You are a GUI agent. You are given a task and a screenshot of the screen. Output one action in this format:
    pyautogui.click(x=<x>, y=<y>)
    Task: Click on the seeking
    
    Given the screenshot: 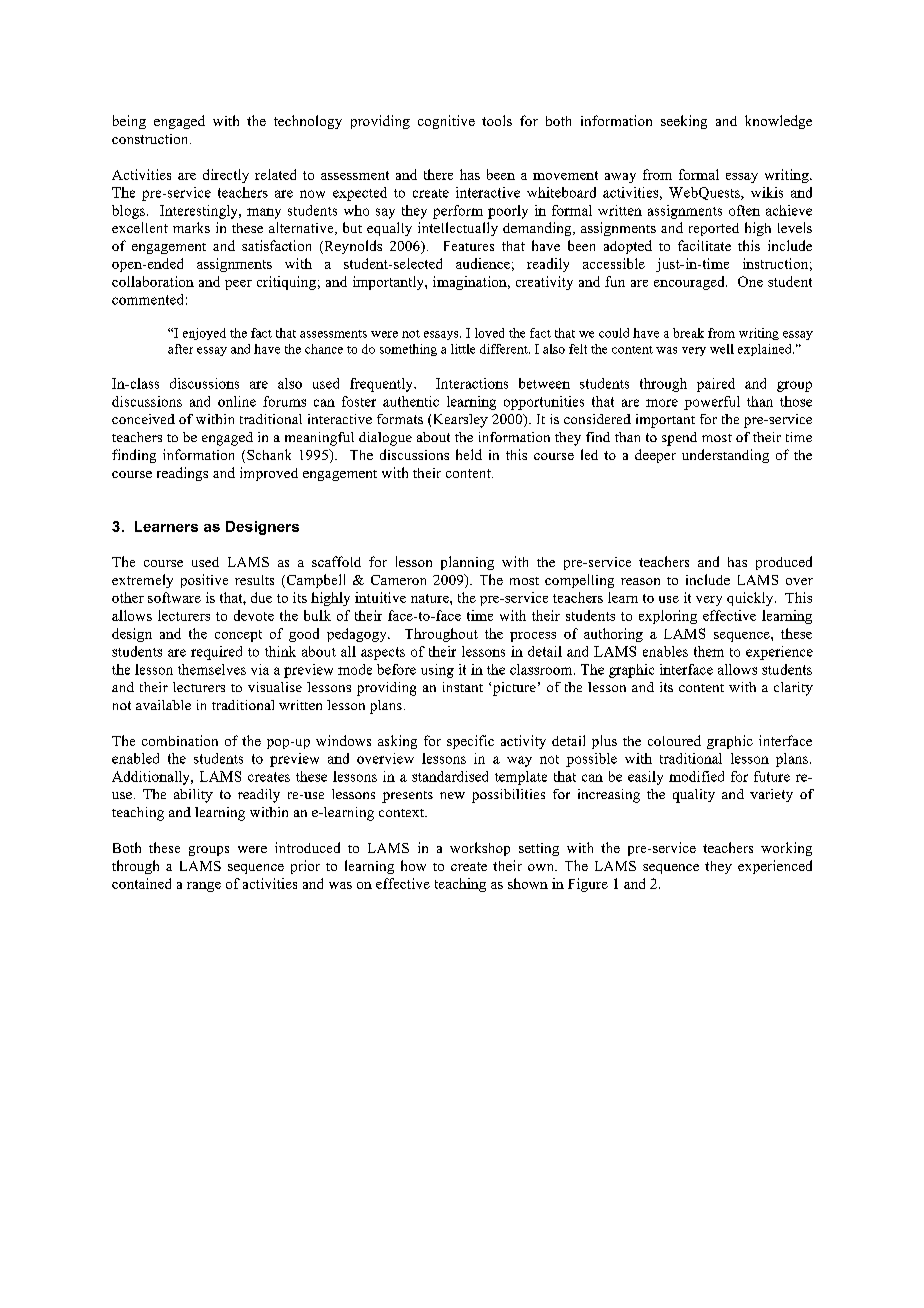 What is the action you would take?
    pyautogui.click(x=684, y=122)
